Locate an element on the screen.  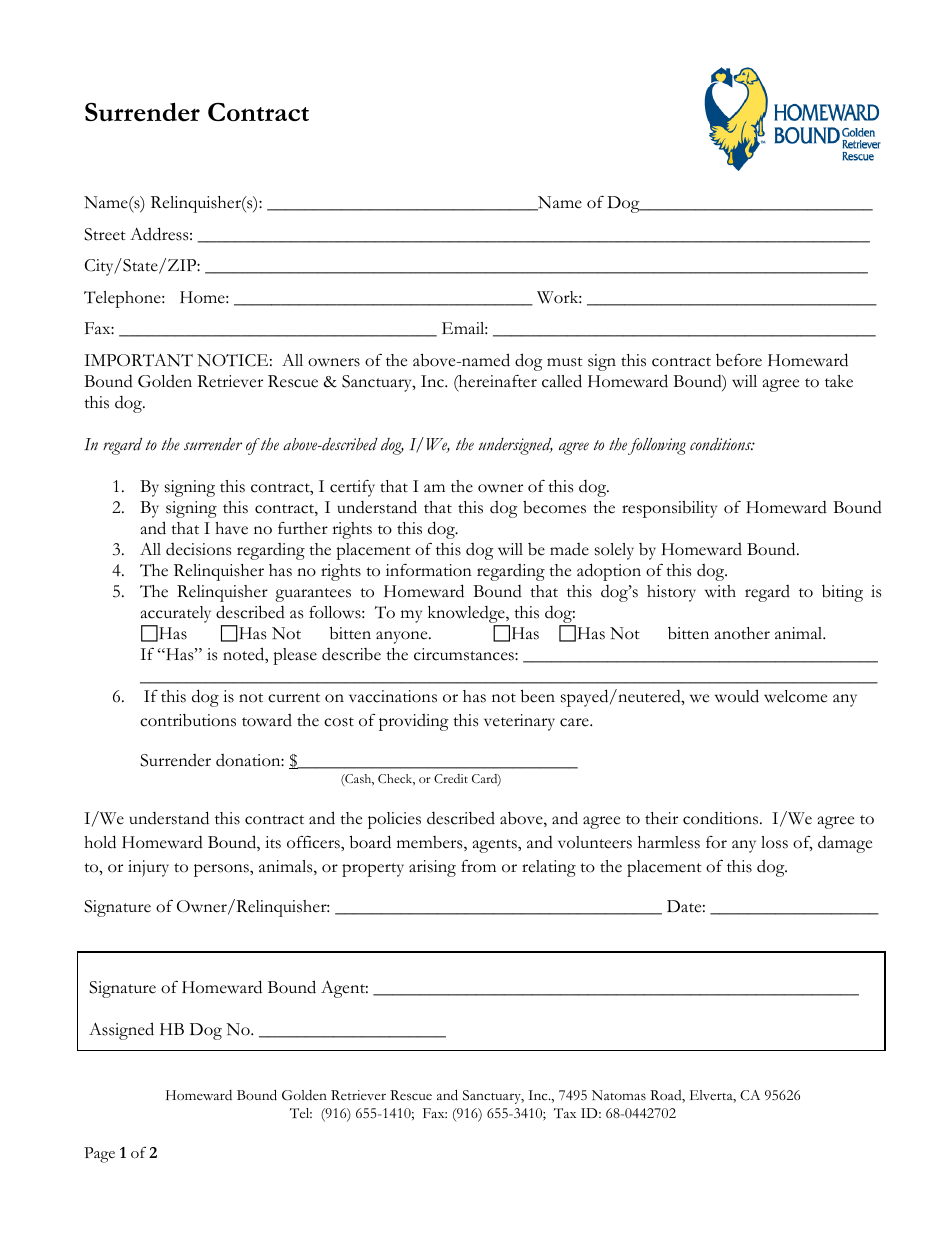
decisions is located at coordinates (198, 549).
